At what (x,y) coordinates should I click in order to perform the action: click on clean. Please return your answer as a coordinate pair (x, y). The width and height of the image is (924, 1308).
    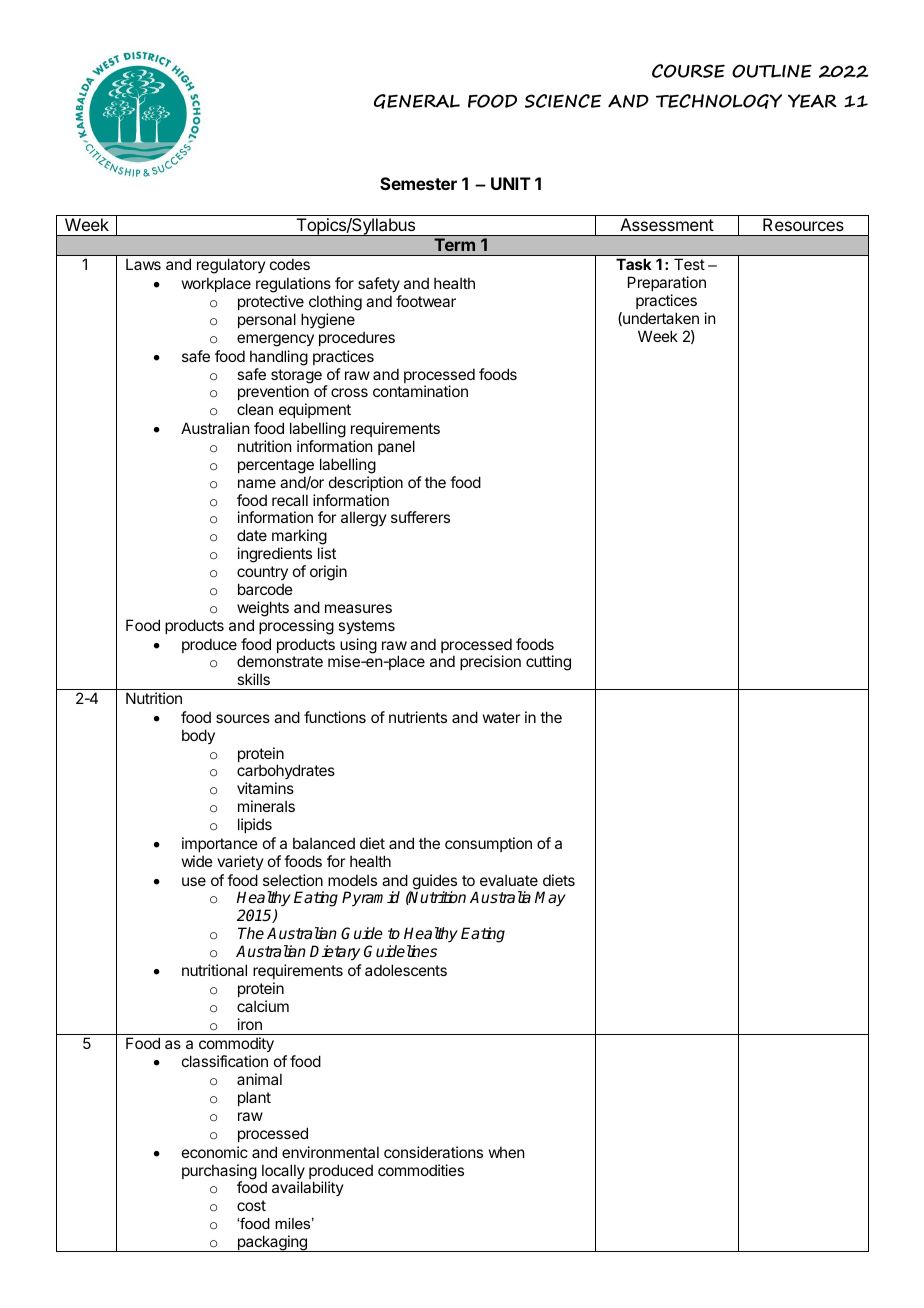
    Looking at the image, I should click on (255, 409).
